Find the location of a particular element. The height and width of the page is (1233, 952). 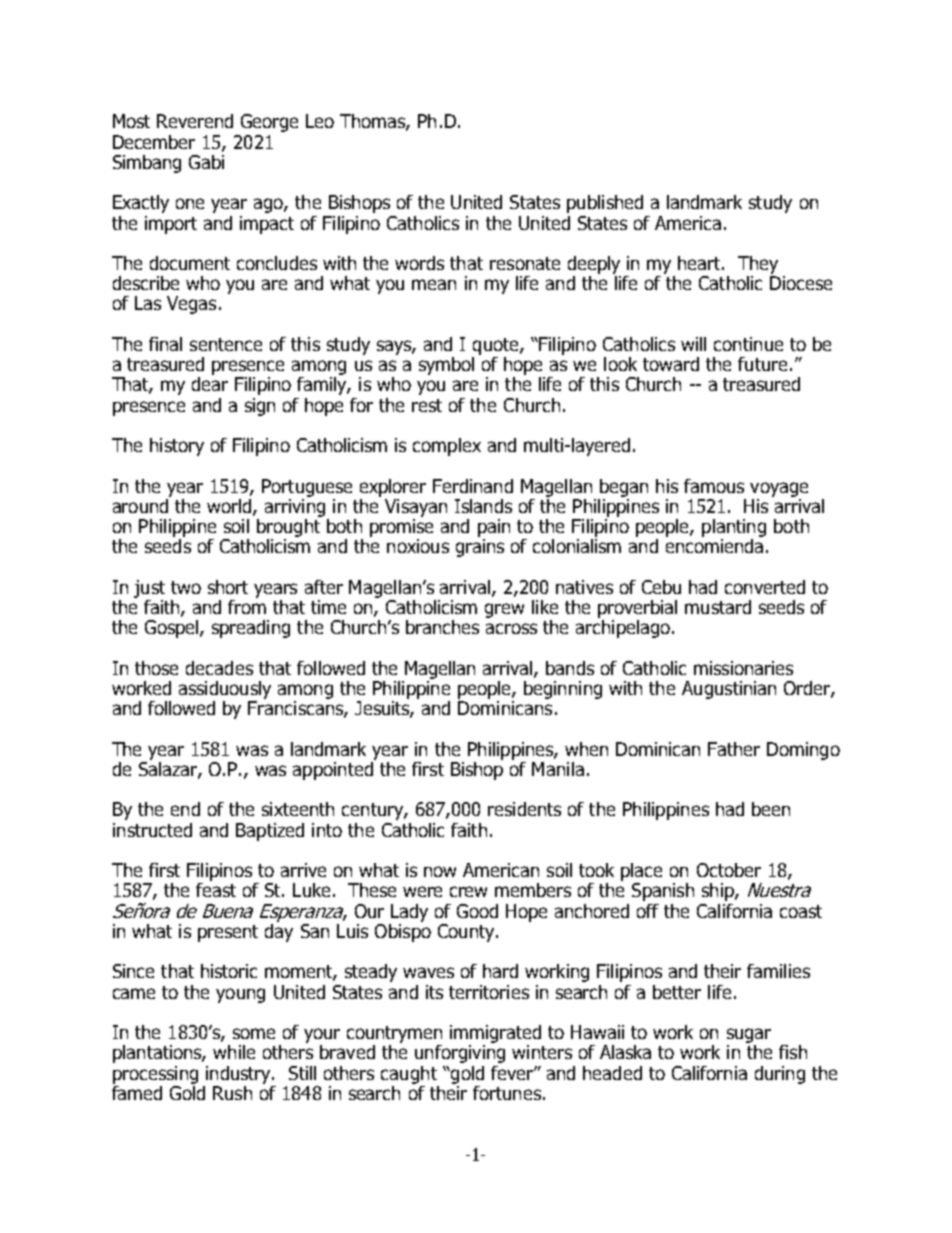

while is located at coordinates (234, 1052).
